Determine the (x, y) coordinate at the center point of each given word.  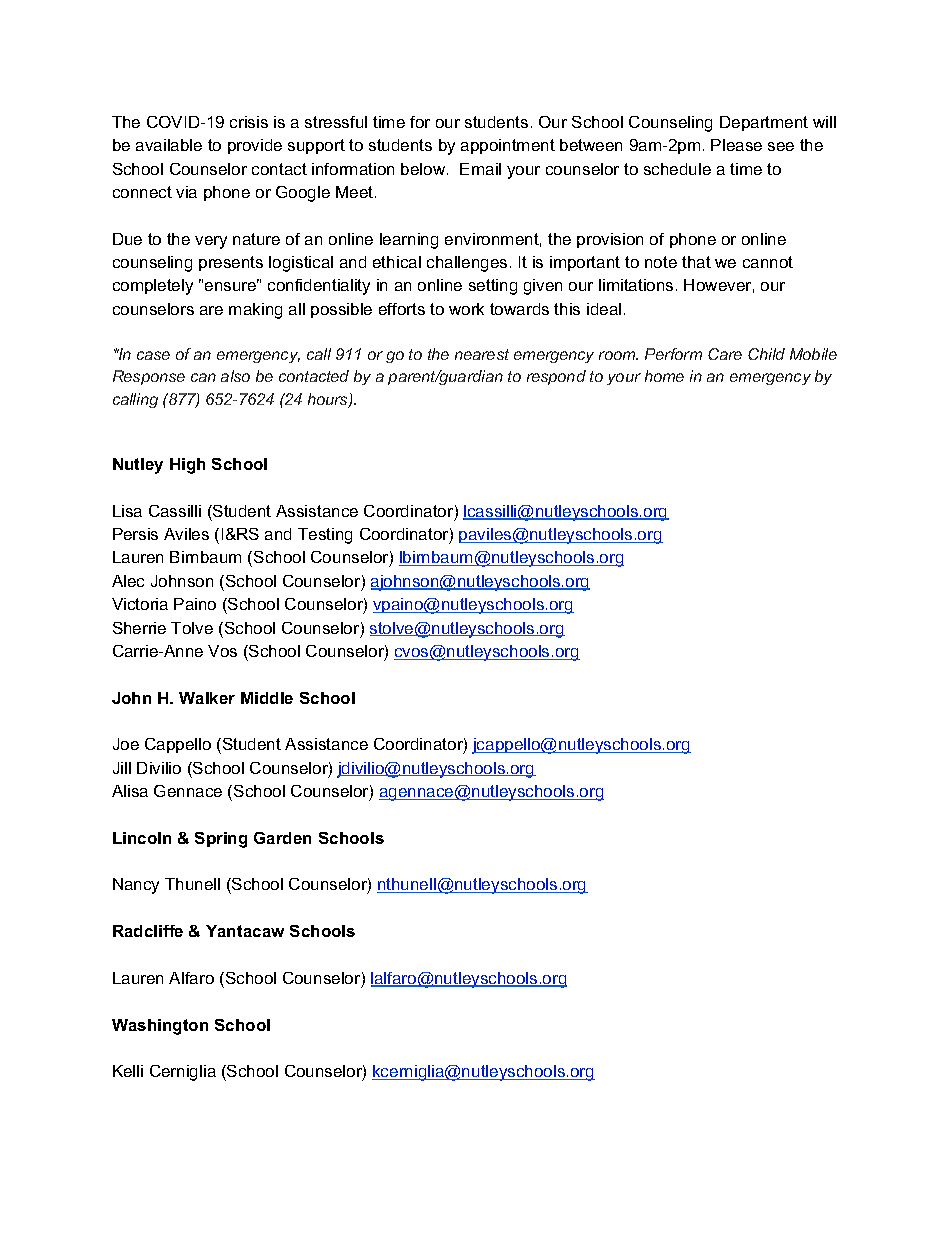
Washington (160, 1027)
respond (556, 377)
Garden (282, 838)
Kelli (128, 1071)
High (187, 466)
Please (736, 145)
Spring (221, 840)
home (664, 376)
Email (480, 169)
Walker (207, 698)
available (169, 145)
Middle (267, 698)
